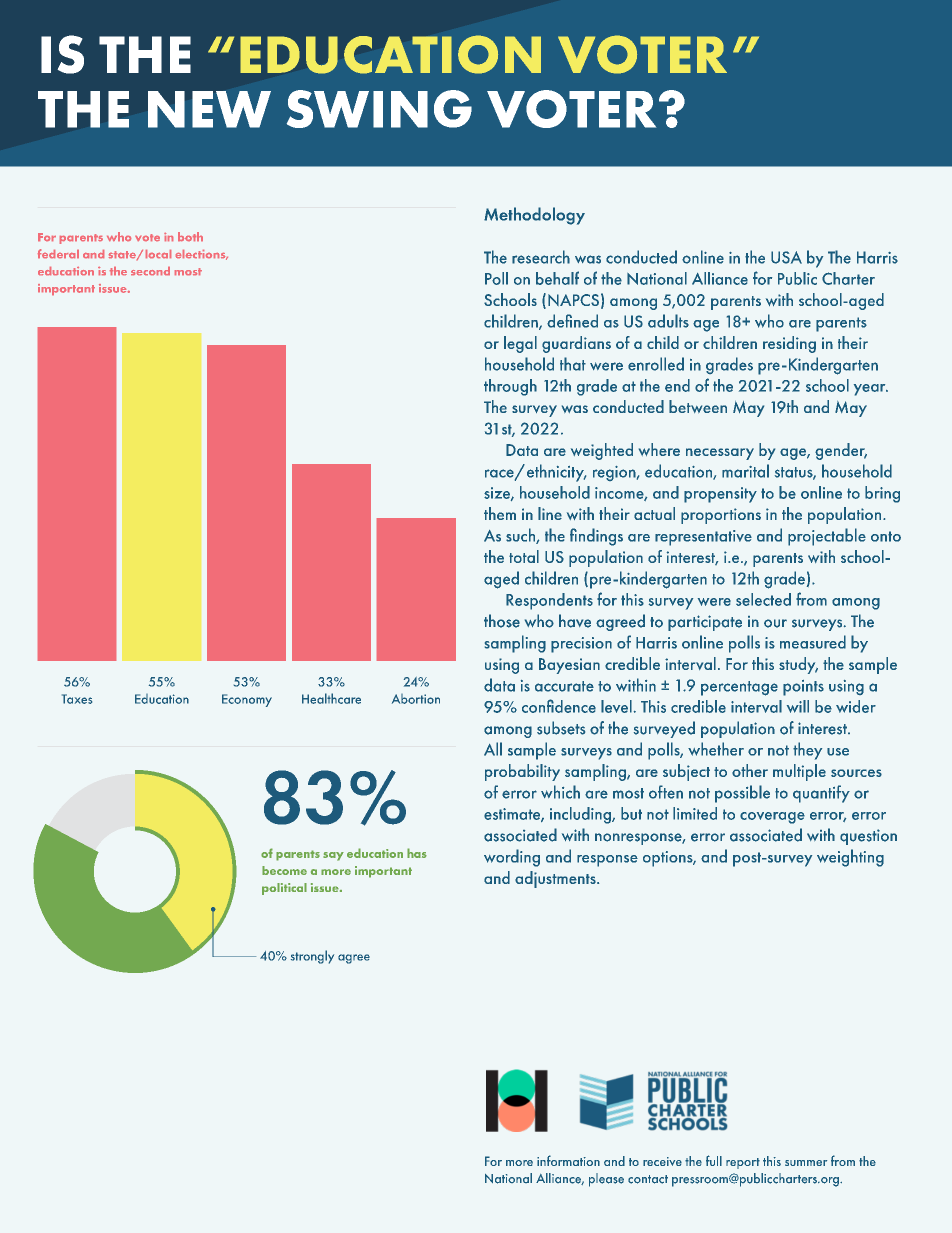 Image resolution: width=952 pixels, height=1233 pixels. What do you see at coordinates (789, 344) in the page?
I see `residing` at bounding box center [789, 344].
